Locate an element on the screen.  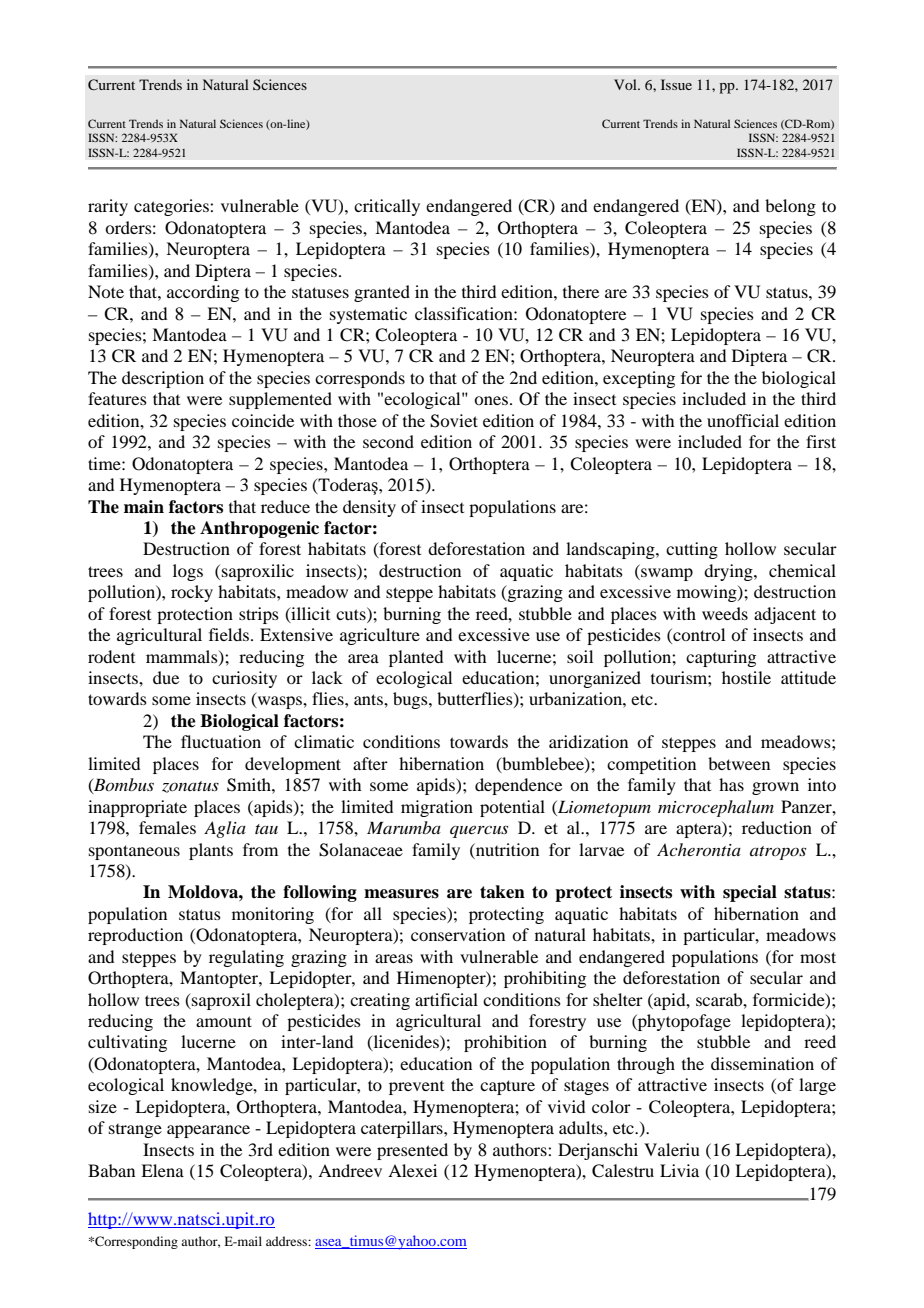
Issue is located at coordinates (676, 84).
